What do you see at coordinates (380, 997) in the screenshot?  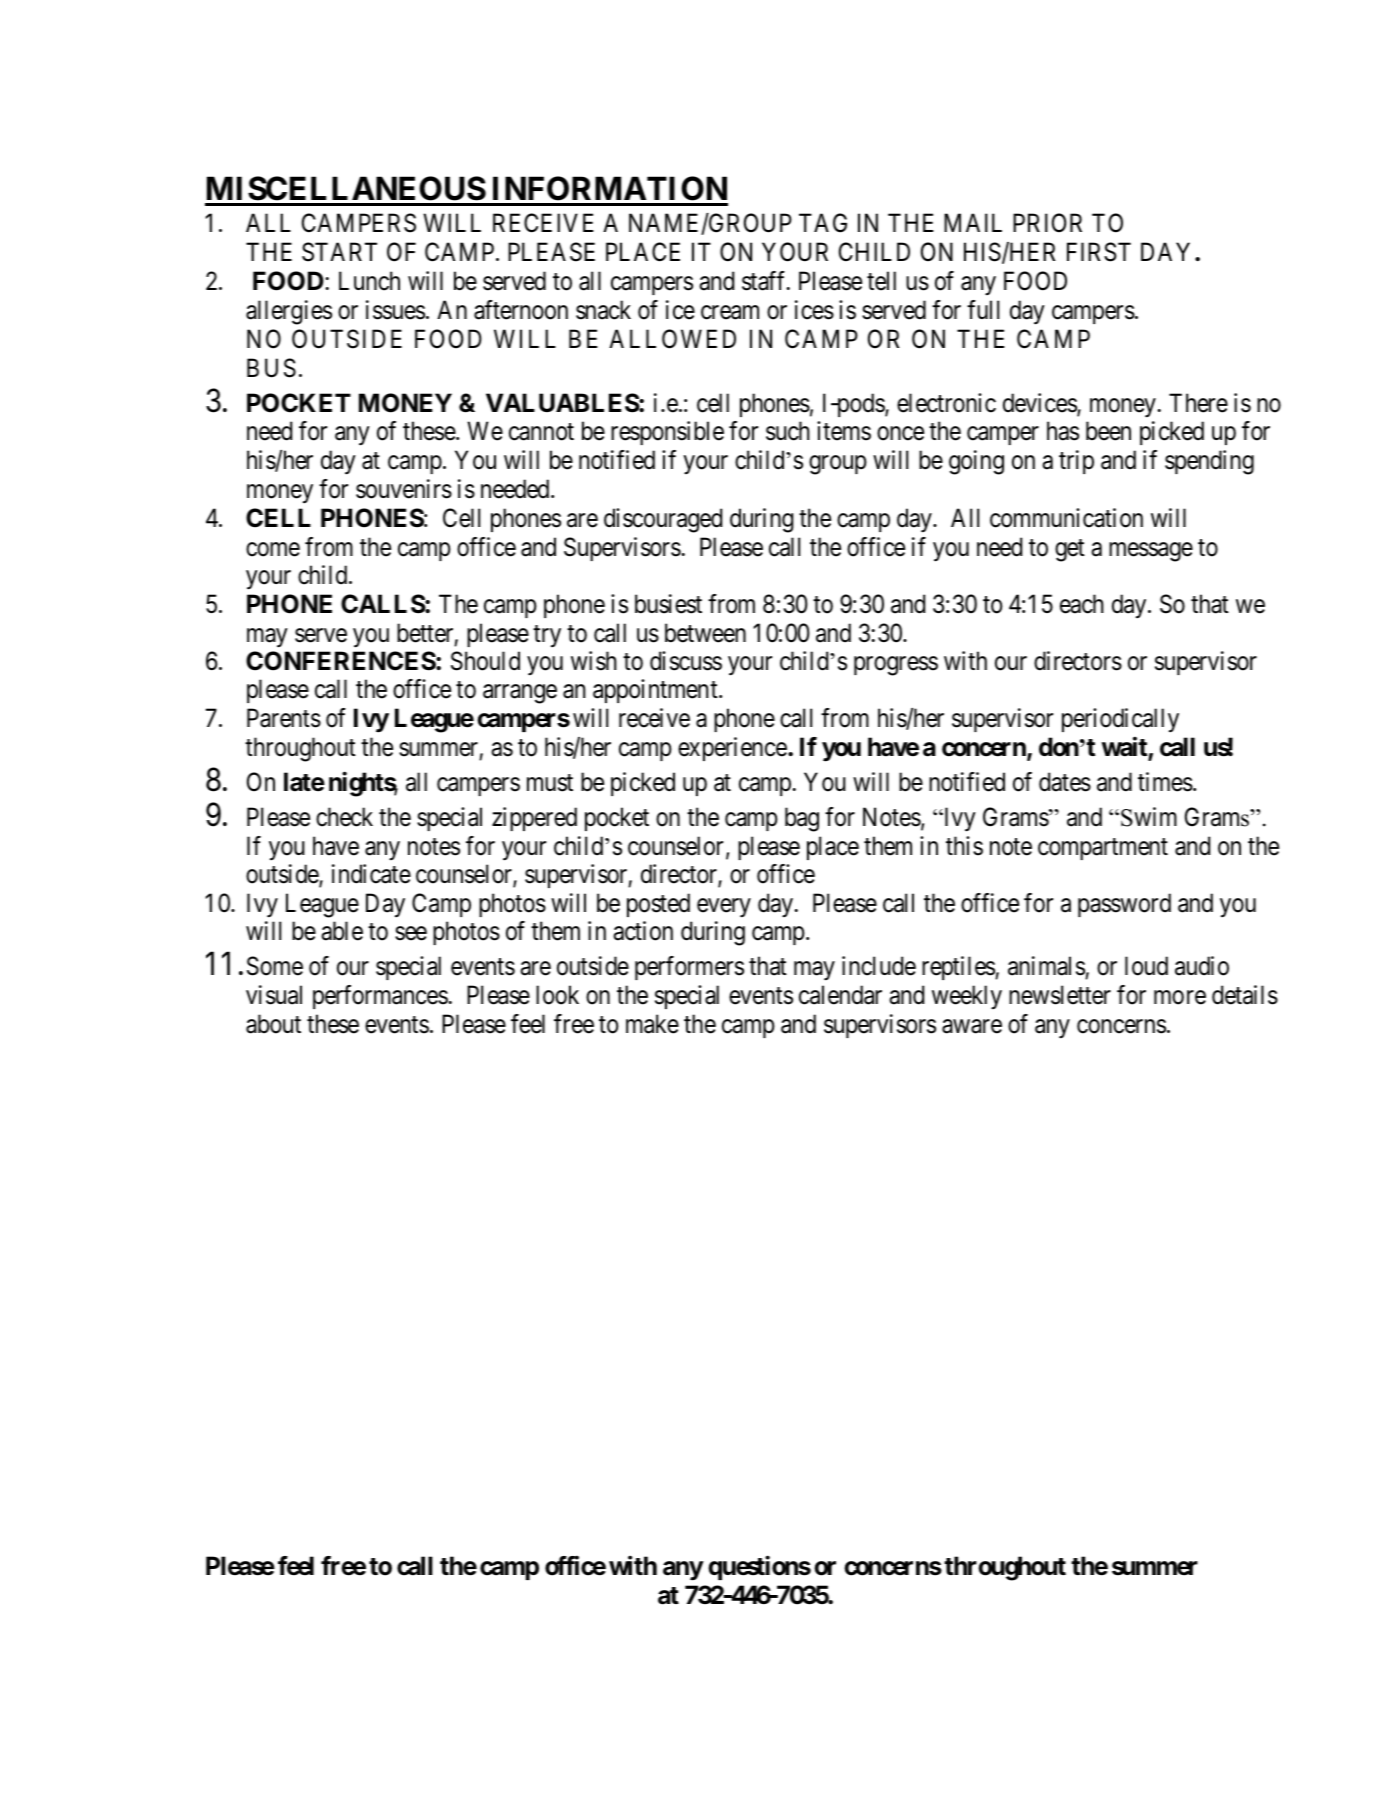 I see `performances` at bounding box center [380, 997].
